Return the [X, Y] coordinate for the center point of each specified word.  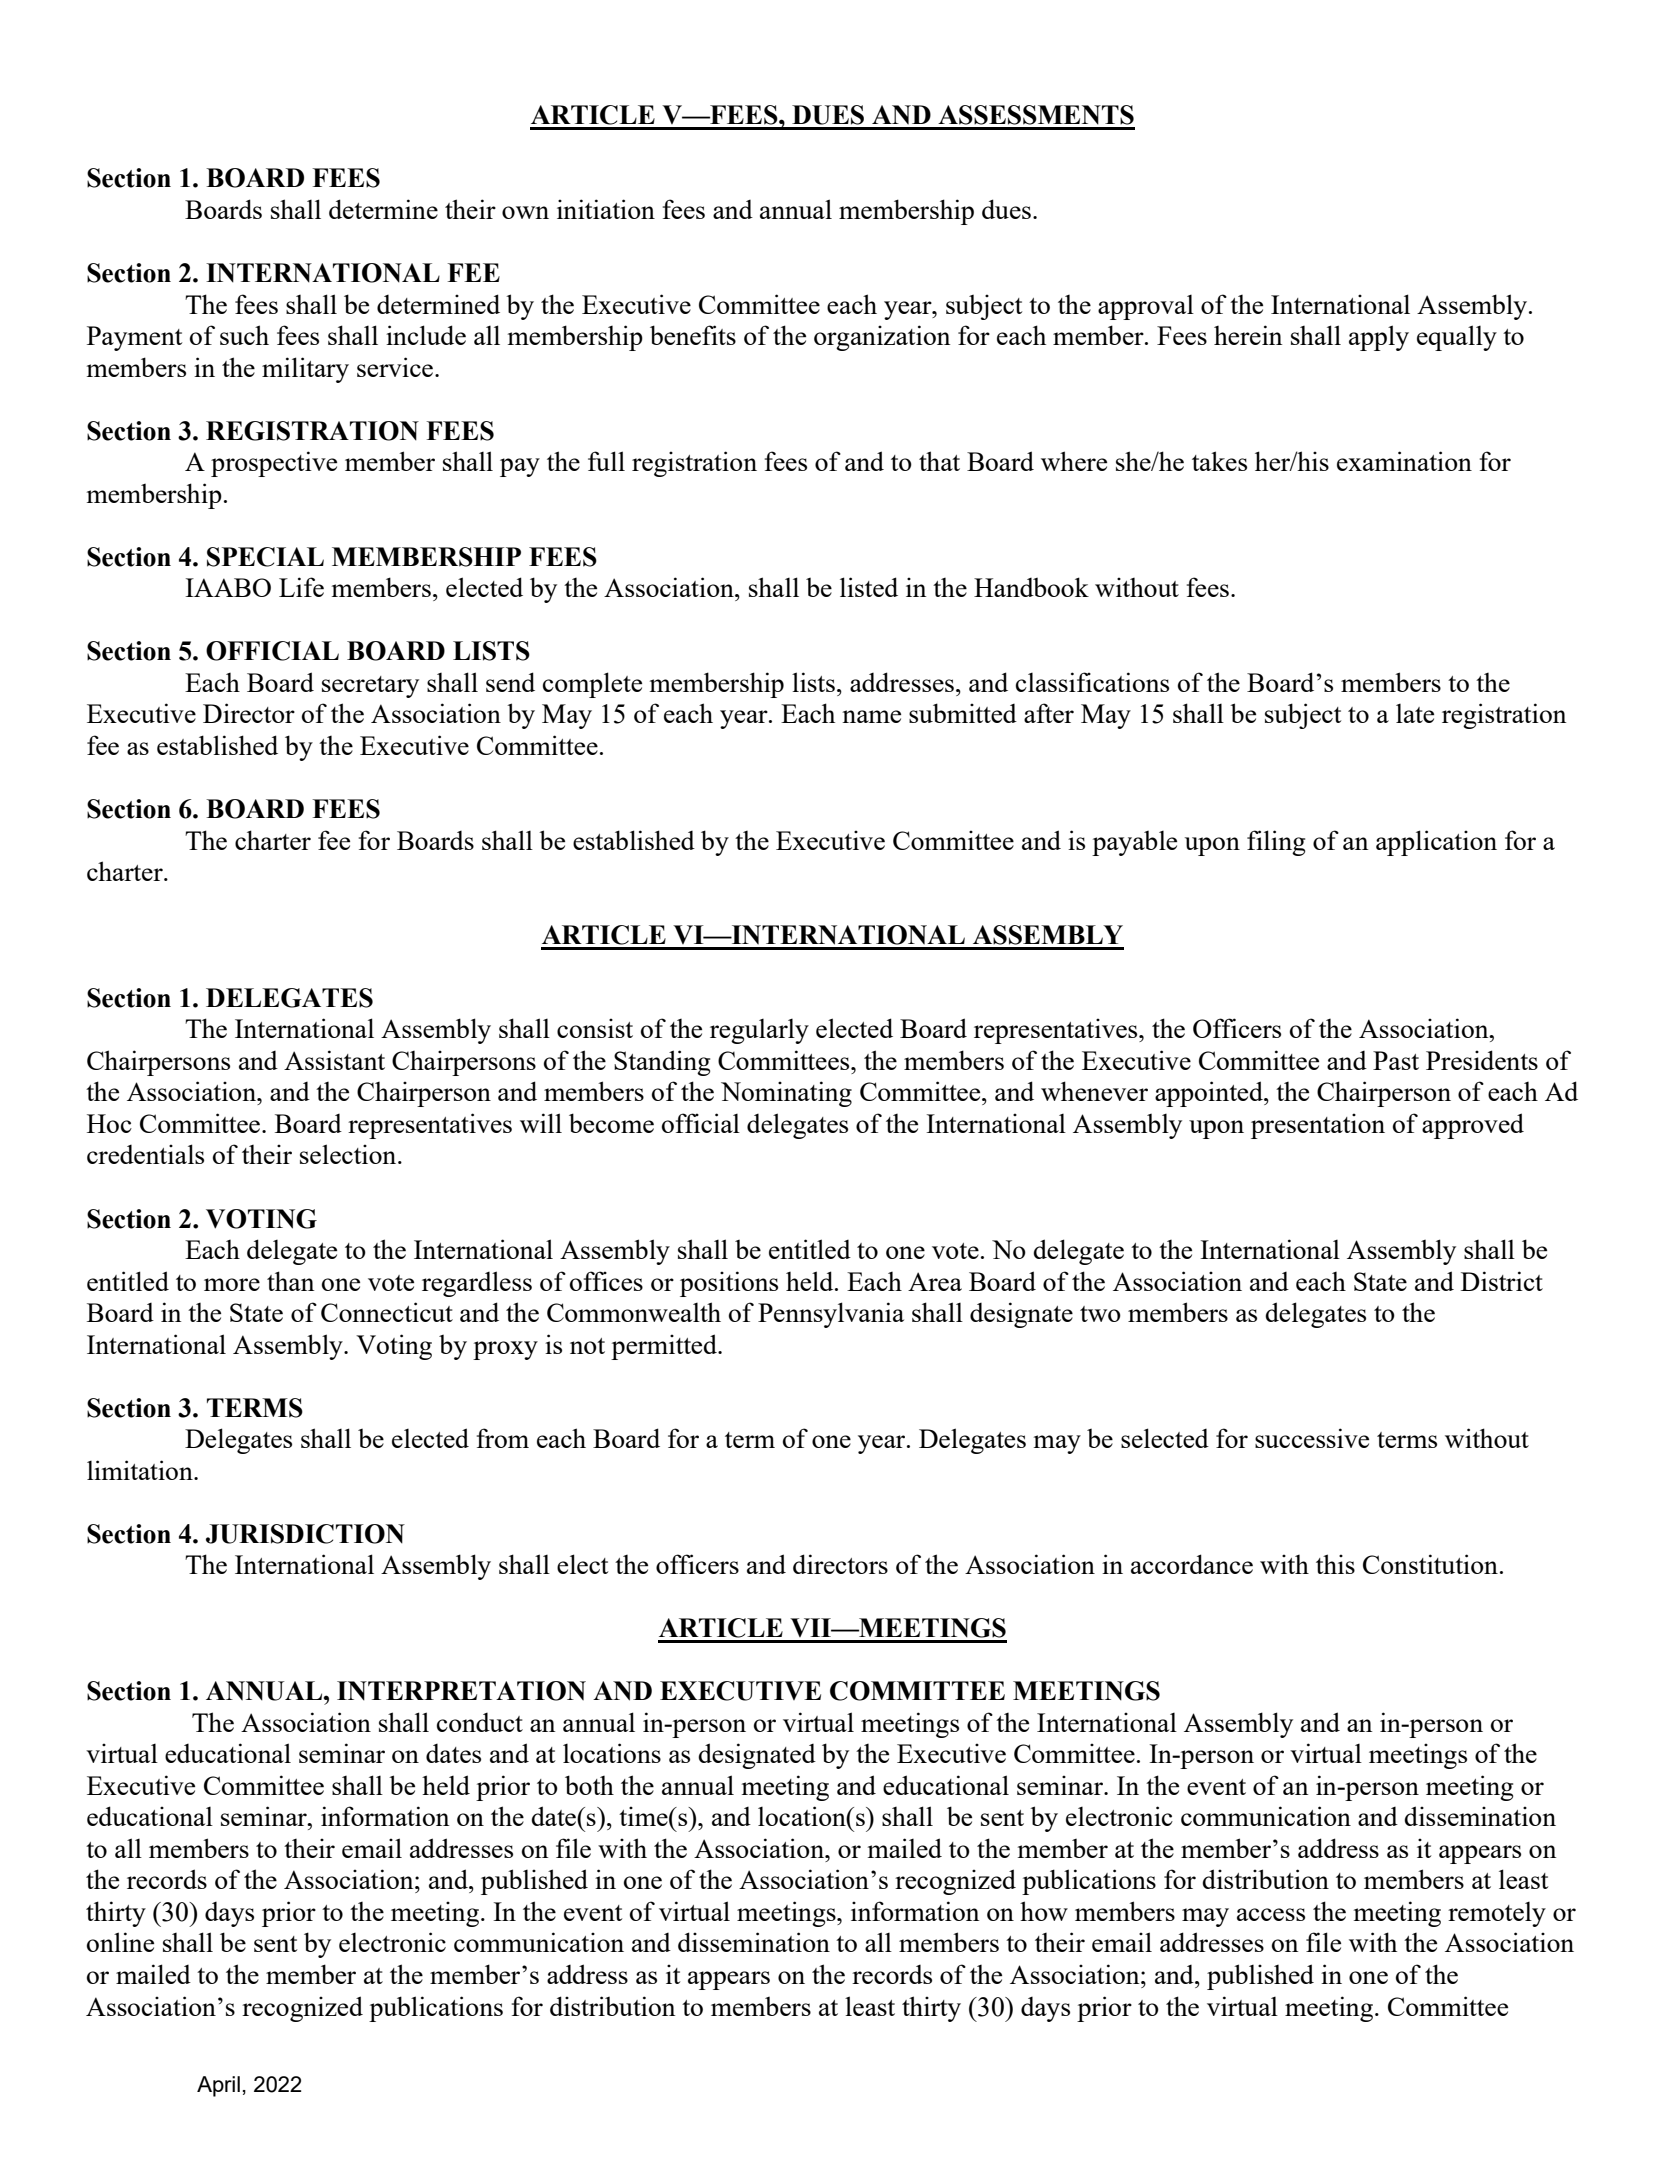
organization [882, 338]
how [1044, 1911]
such [244, 335]
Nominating [786, 1094]
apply [1379, 338]
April [218, 2086]
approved [1473, 1126]
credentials [145, 1154]
